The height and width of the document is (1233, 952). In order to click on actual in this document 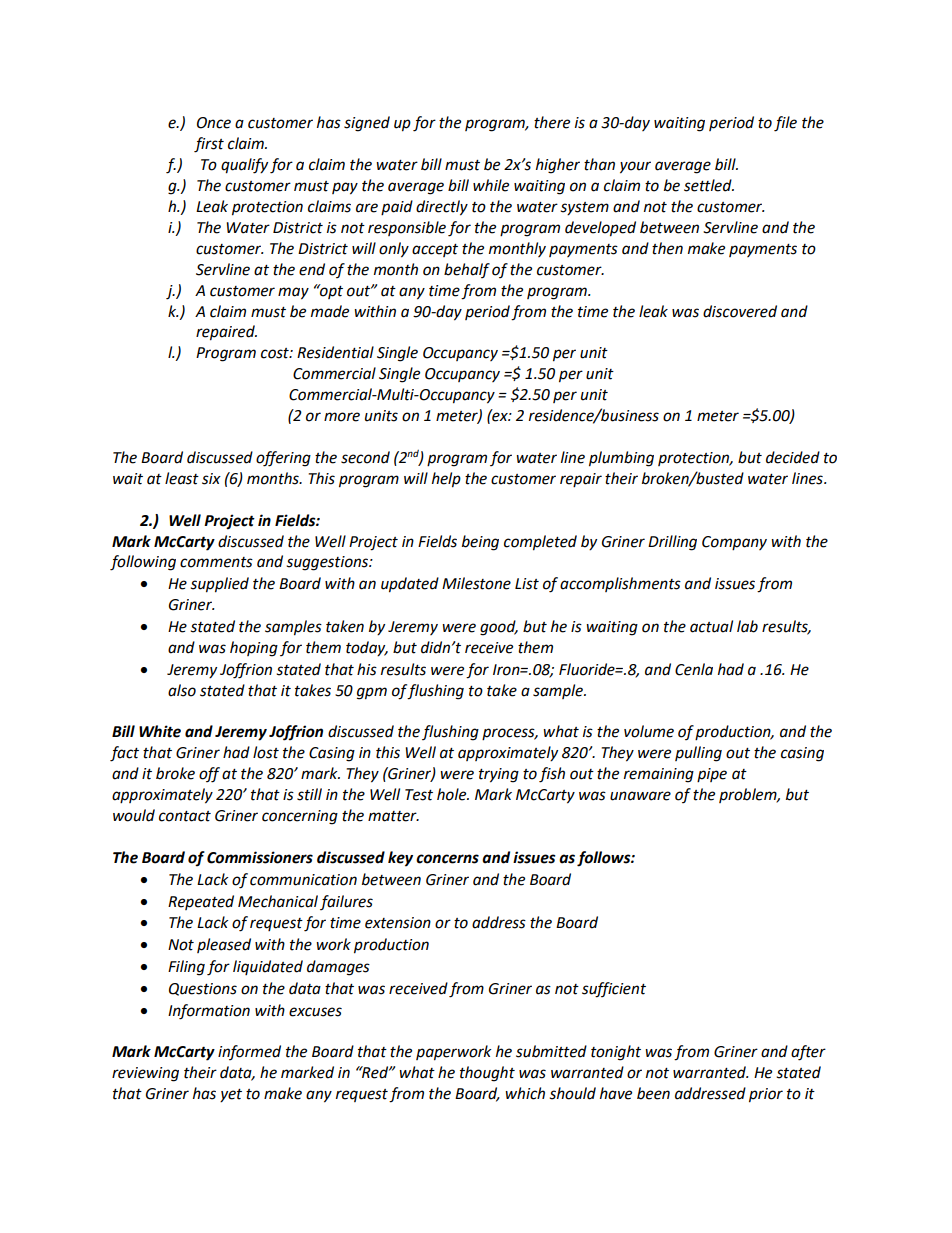, I will do `click(711, 626)`.
